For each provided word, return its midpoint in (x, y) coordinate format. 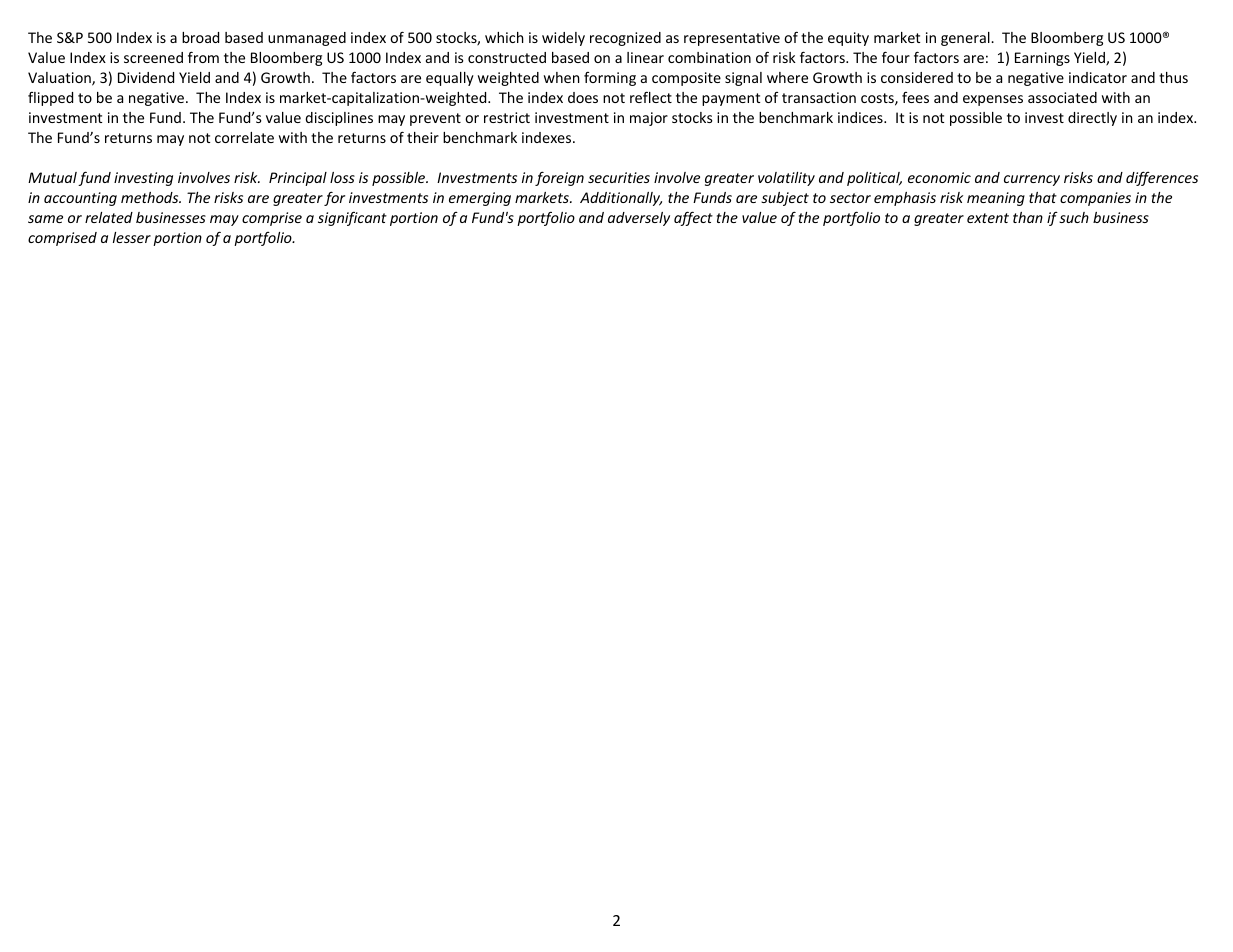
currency (1032, 180)
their (423, 137)
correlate (244, 137)
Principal (298, 179)
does (583, 97)
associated (1062, 97)
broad (200, 37)
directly (1092, 119)
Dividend (146, 77)
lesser (132, 237)
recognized (625, 39)
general (966, 39)
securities (619, 177)
